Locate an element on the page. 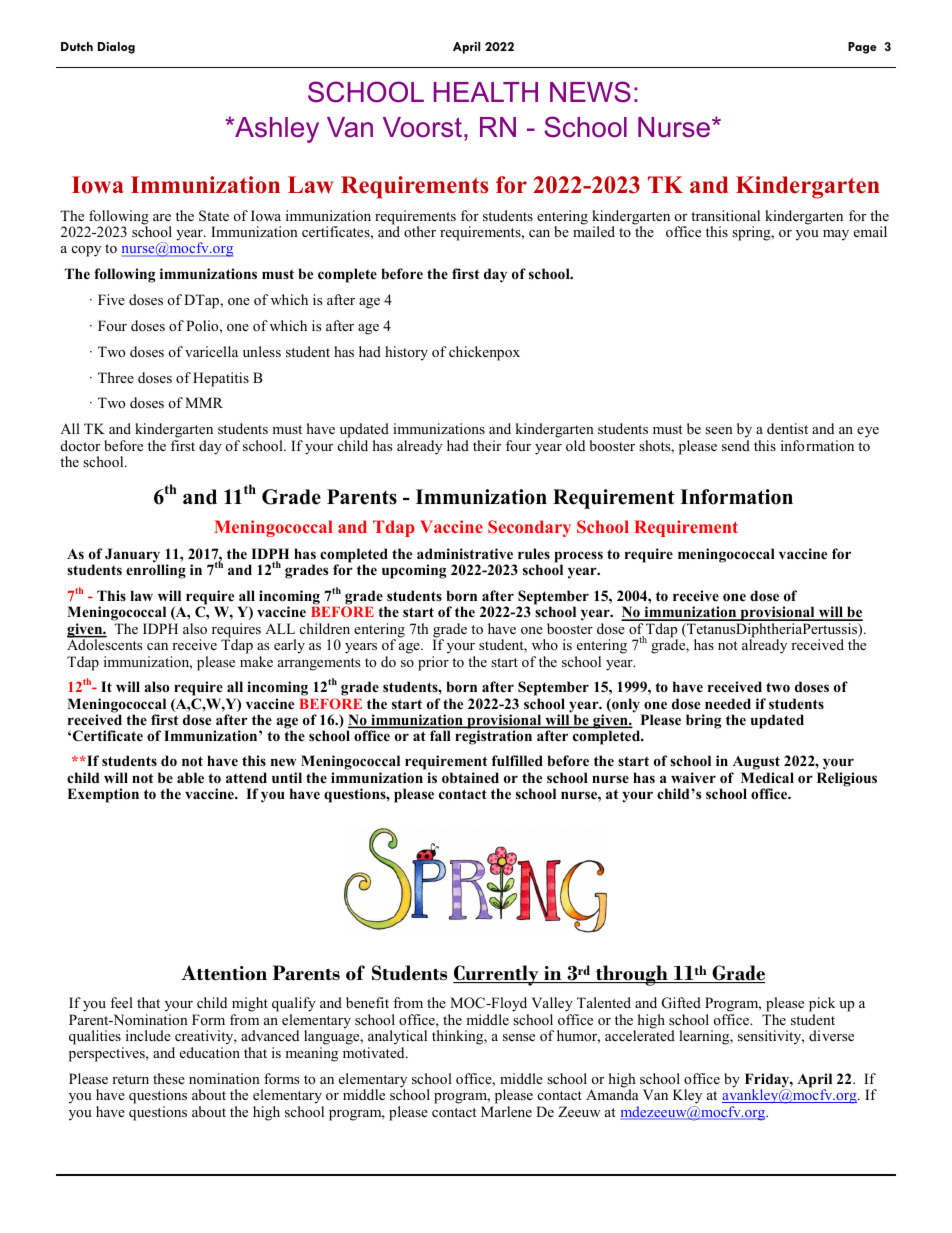 The image size is (952, 1233). these is located at coordinates (169, 1078).
